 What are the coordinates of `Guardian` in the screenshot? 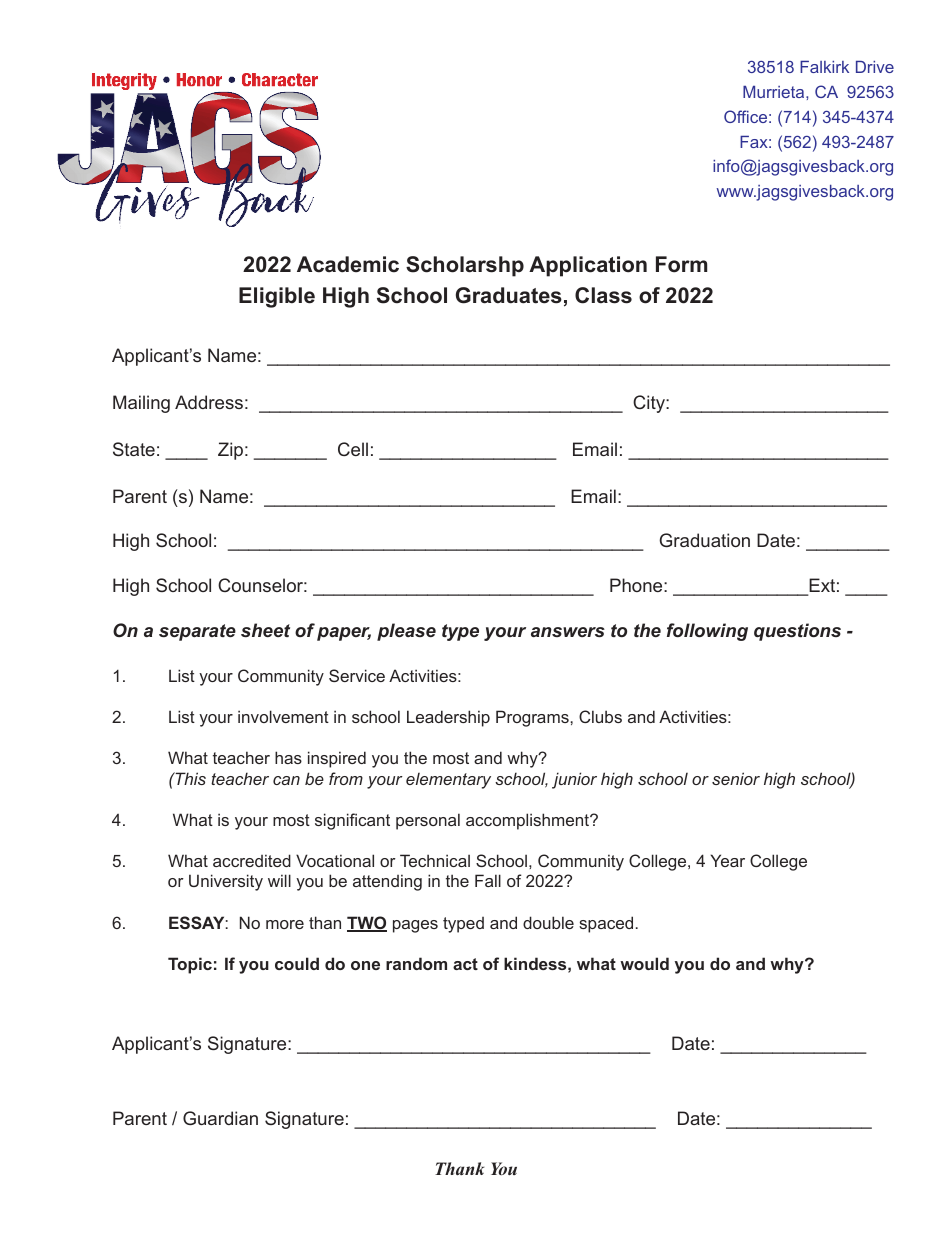 It's located at (220, 1118).
